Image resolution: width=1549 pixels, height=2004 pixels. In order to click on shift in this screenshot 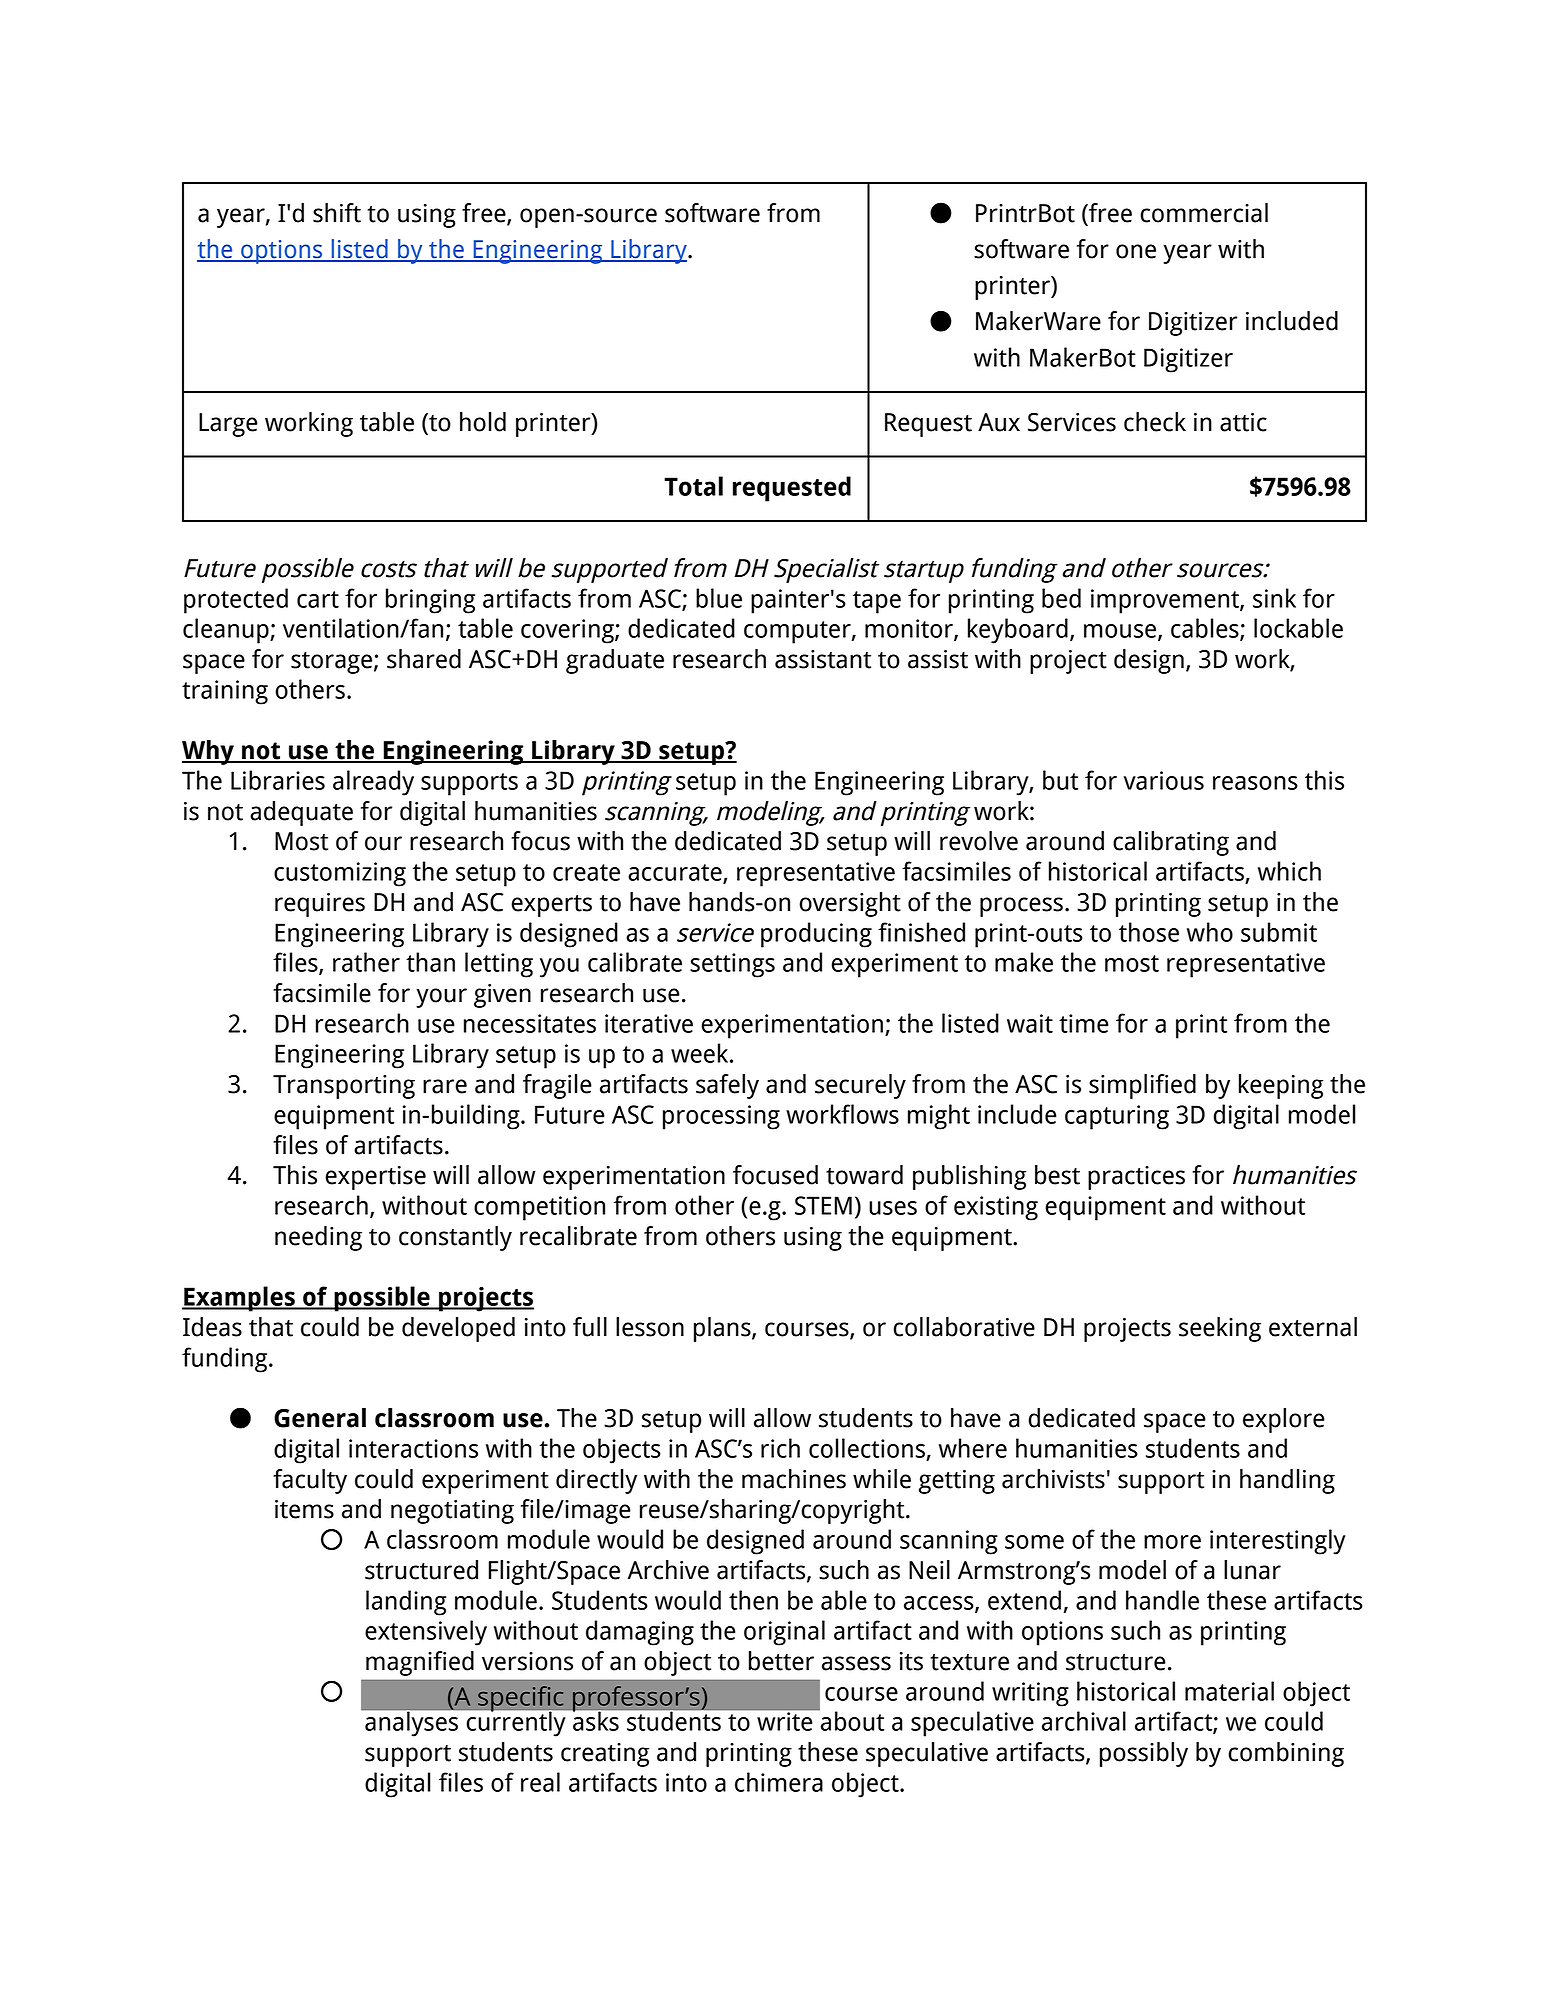, I will do `click(337, 213)`.
